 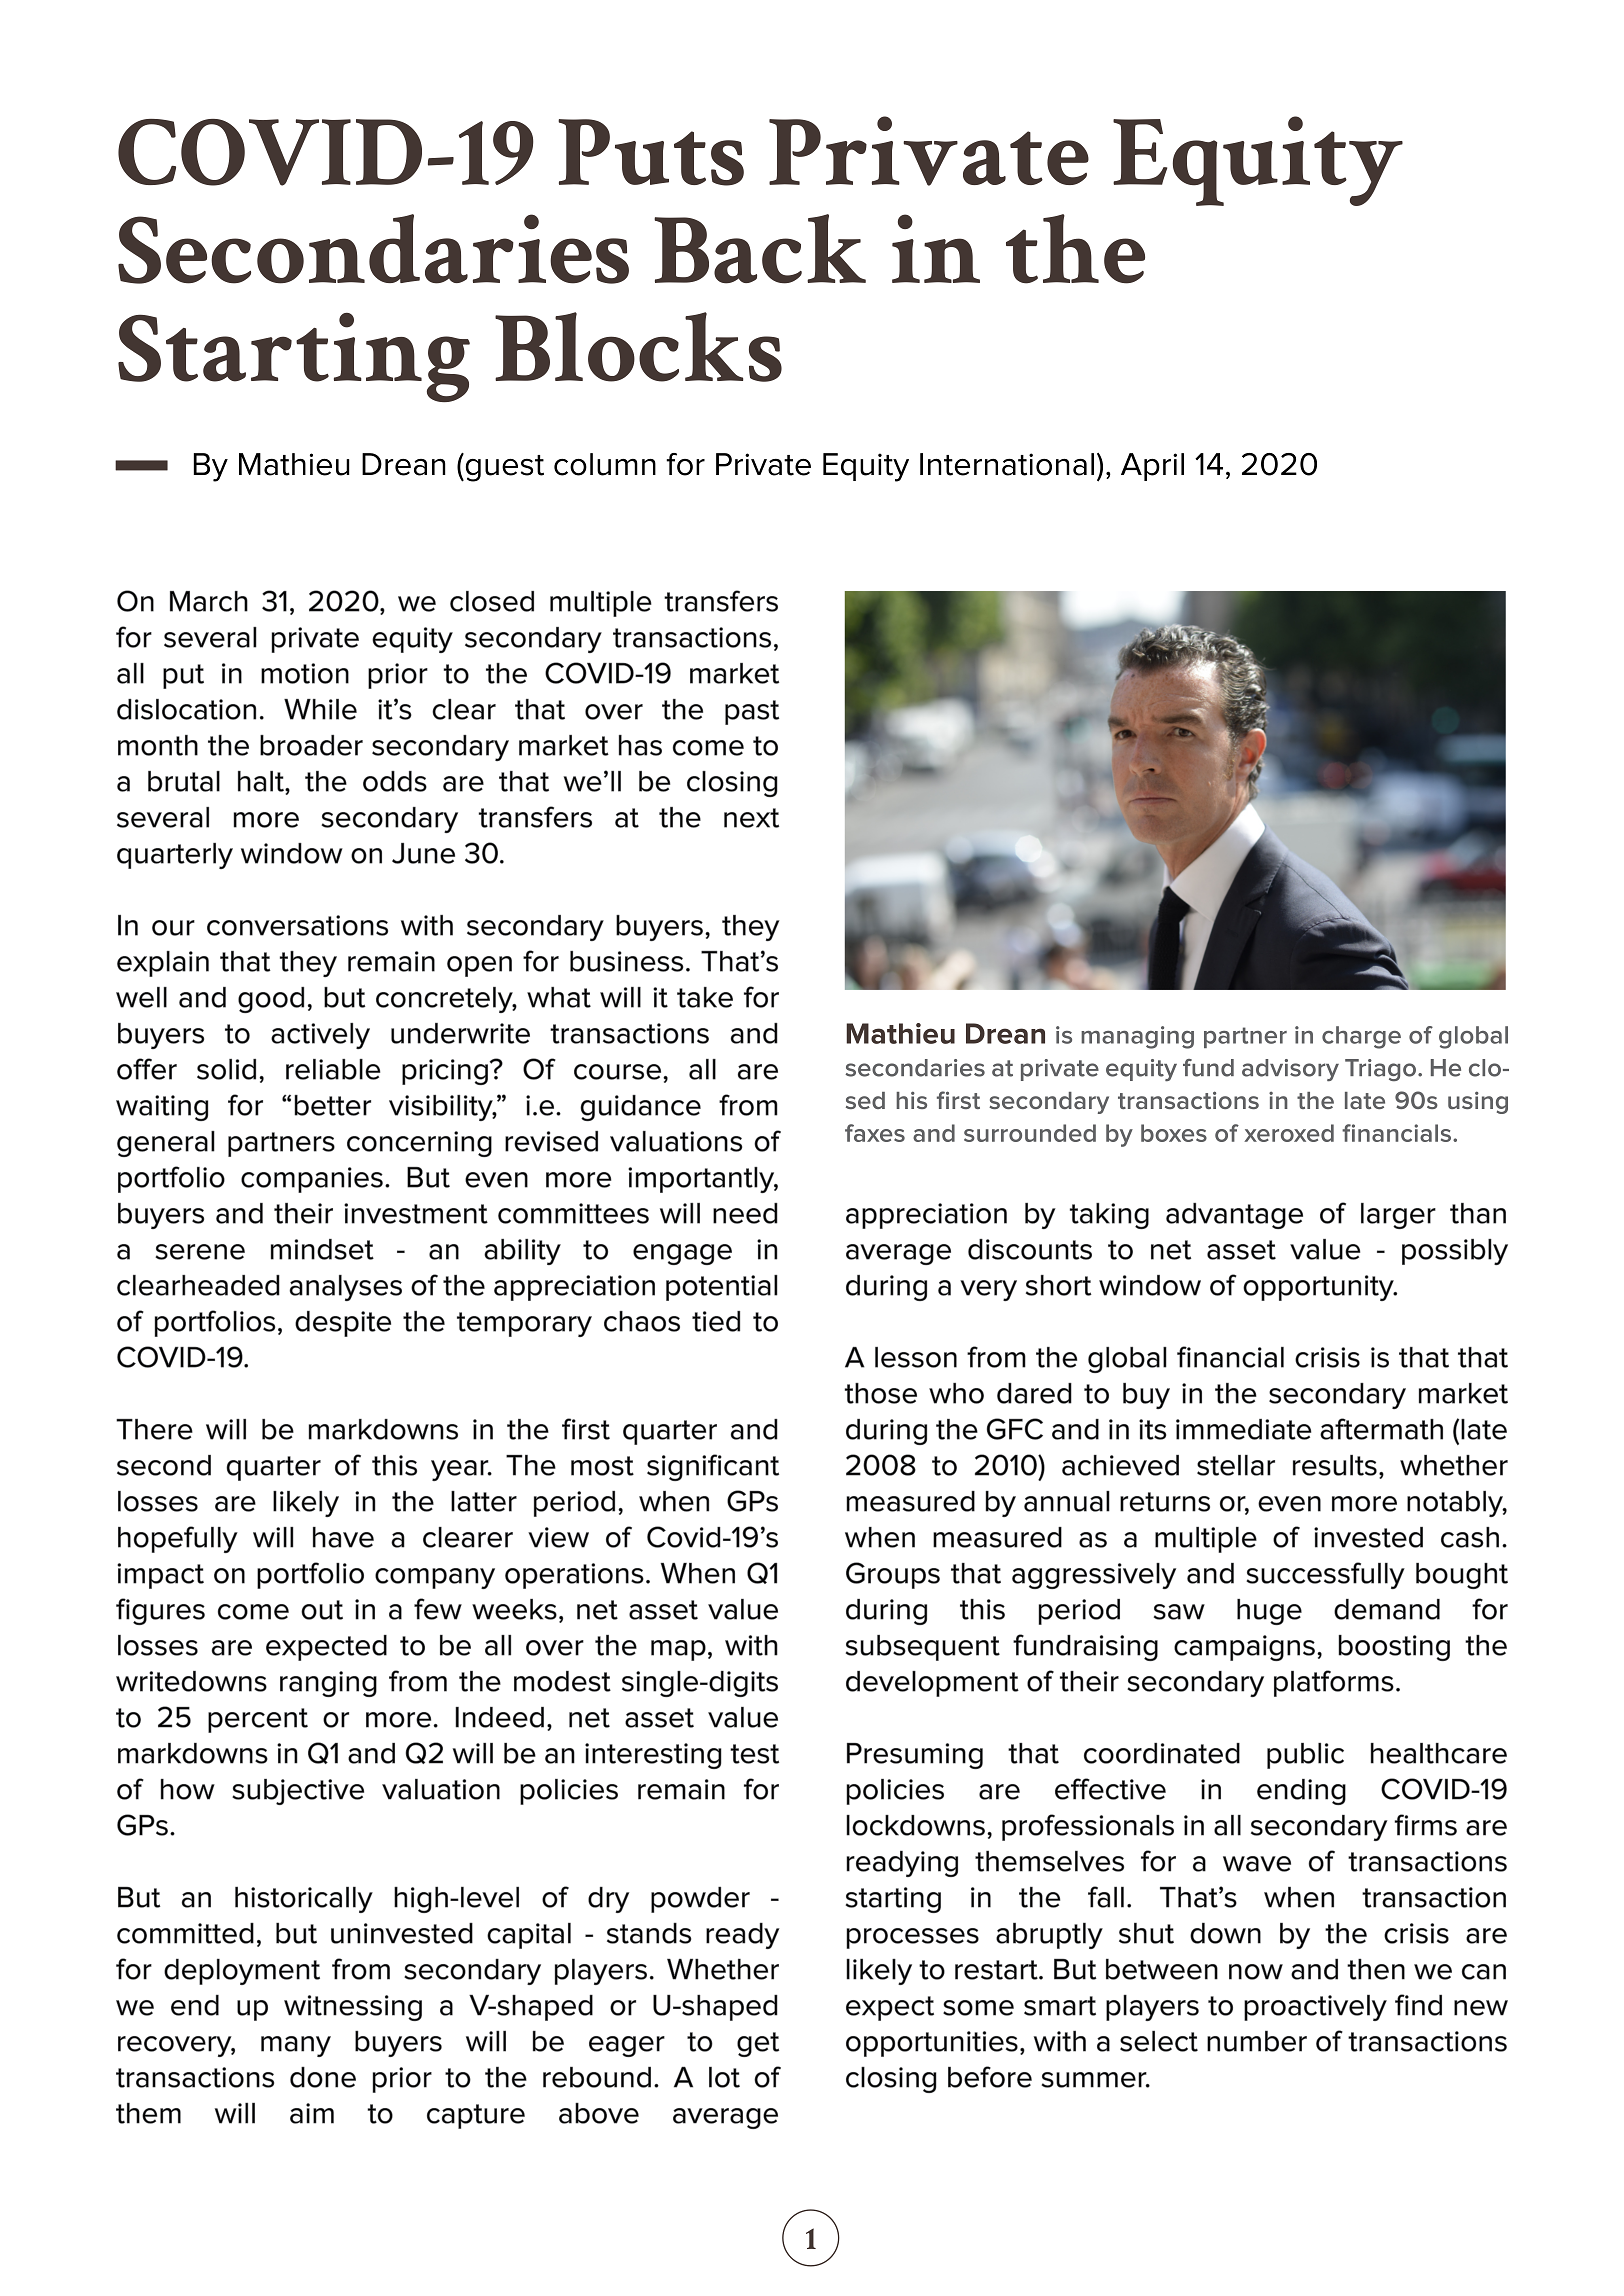 I want to click on April, so click(x=1152, y=467).
